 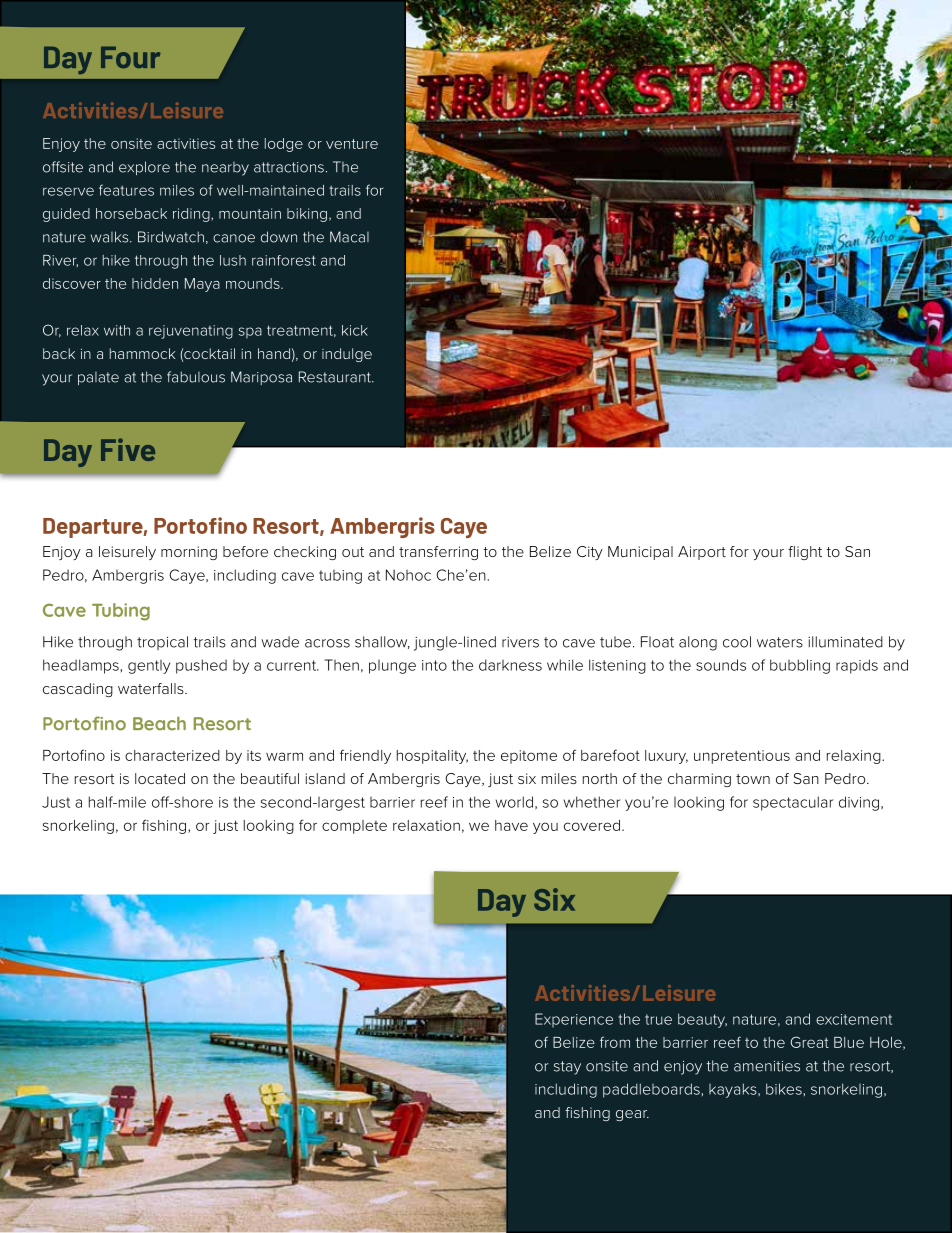 I want to click on lodge, so click(x=284, y=145).
